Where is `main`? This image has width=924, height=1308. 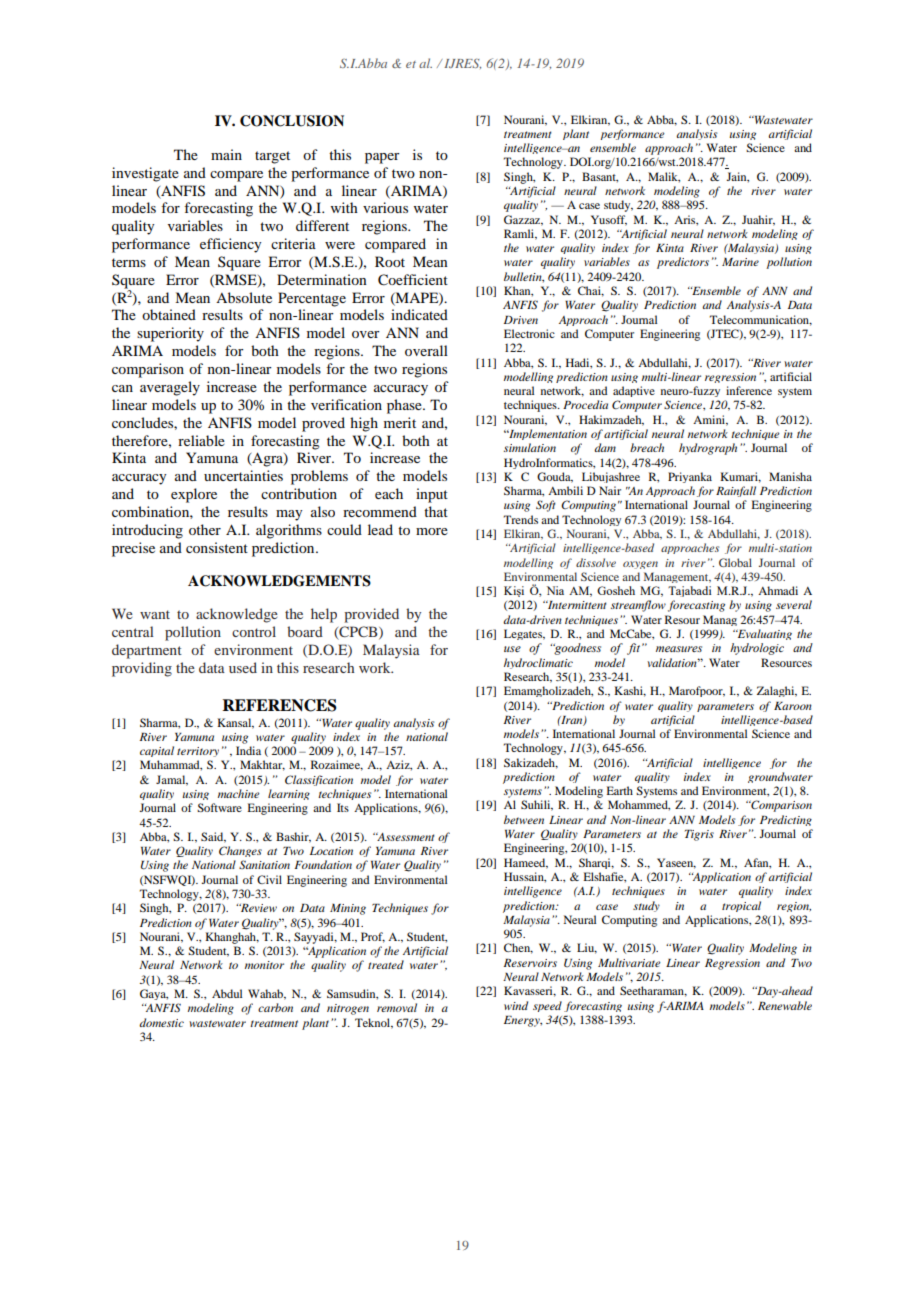
main is located at coordinates (226, 154).
